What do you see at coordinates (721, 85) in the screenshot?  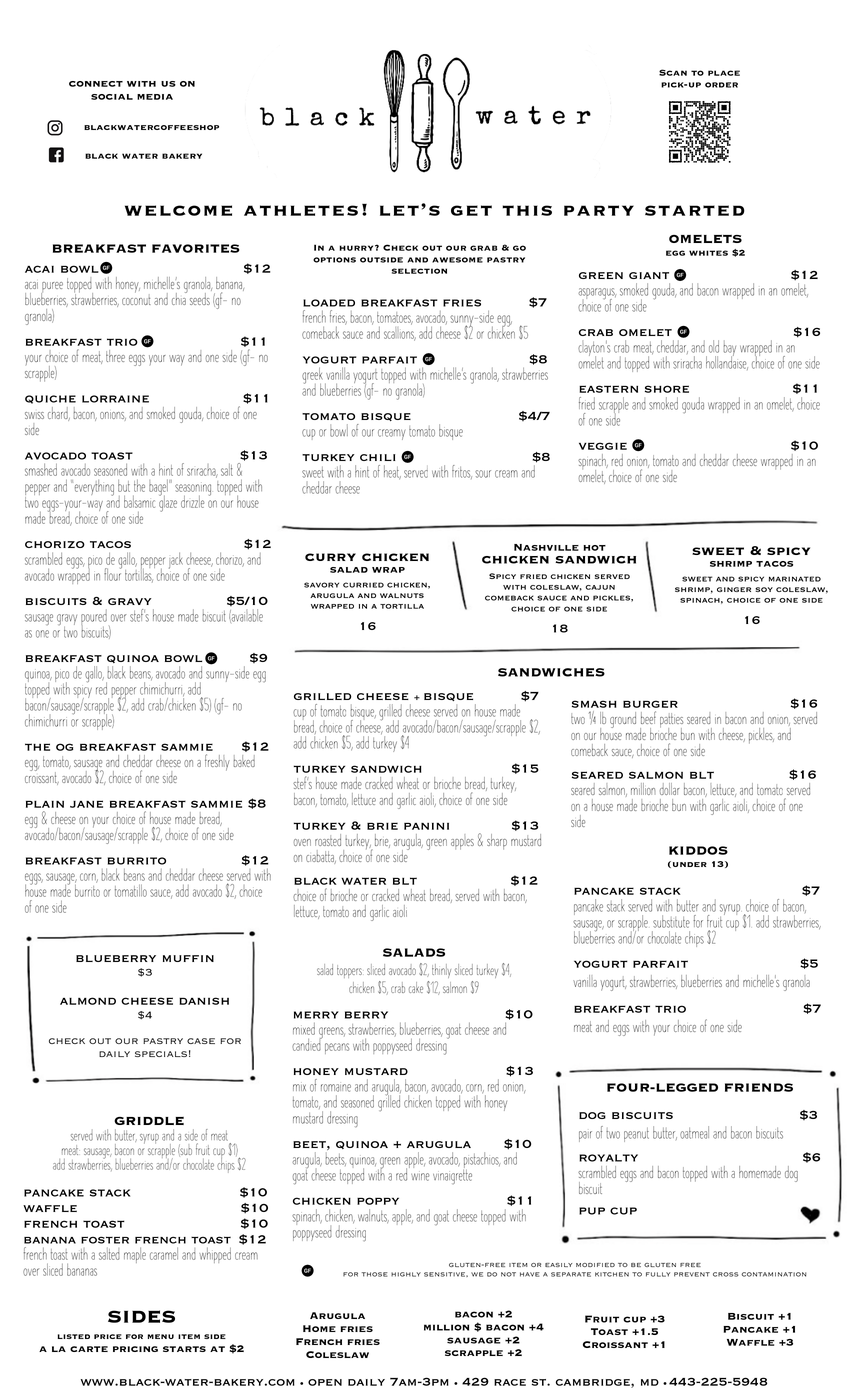 I see `order` at bounding box center [721, 85].
